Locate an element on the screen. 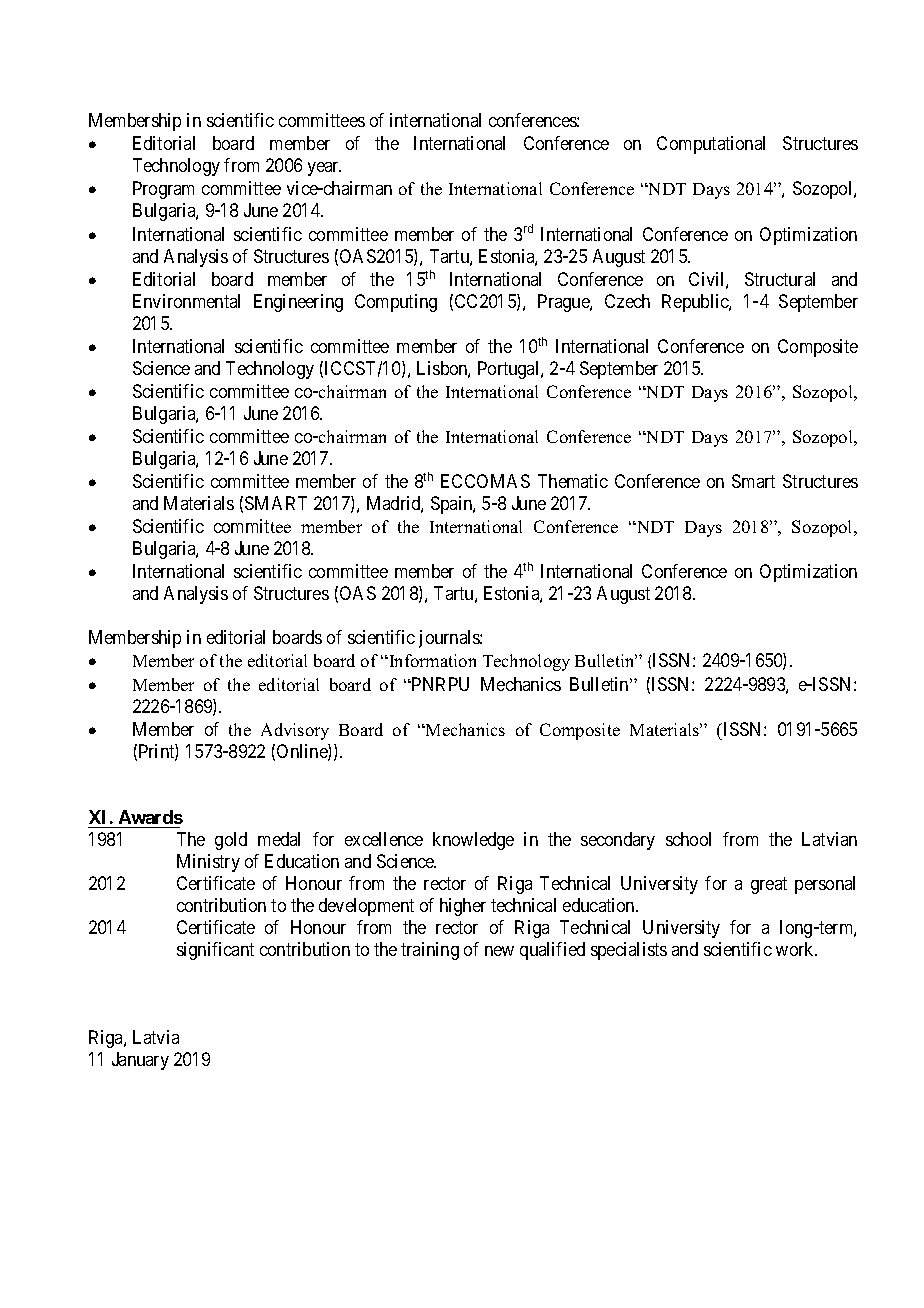  January is located at coordinates (140, 1061).
